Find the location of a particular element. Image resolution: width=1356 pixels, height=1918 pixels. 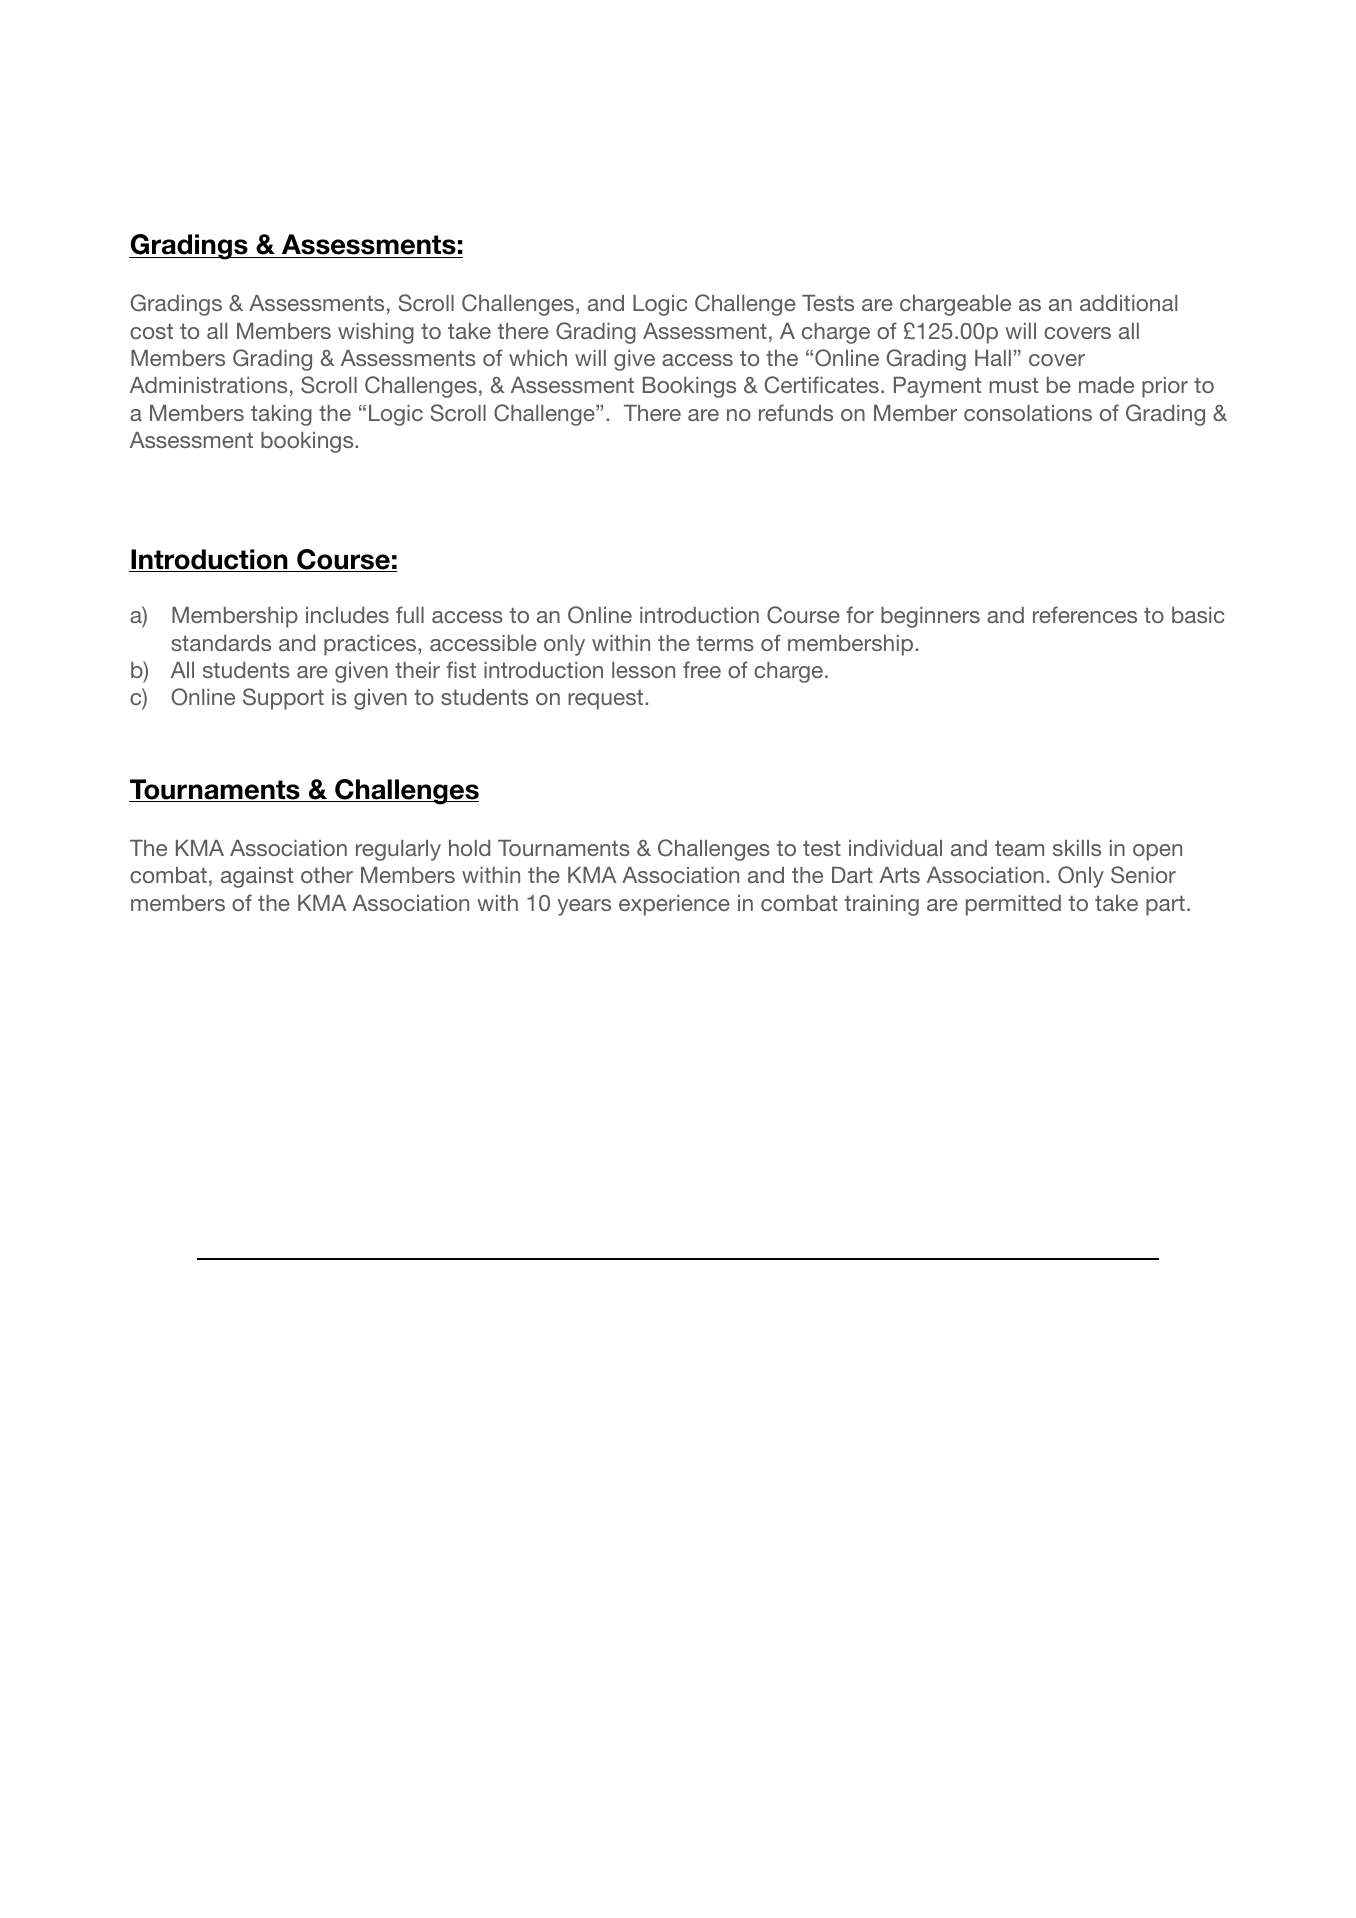

request is located at coordinates (607, 699).
